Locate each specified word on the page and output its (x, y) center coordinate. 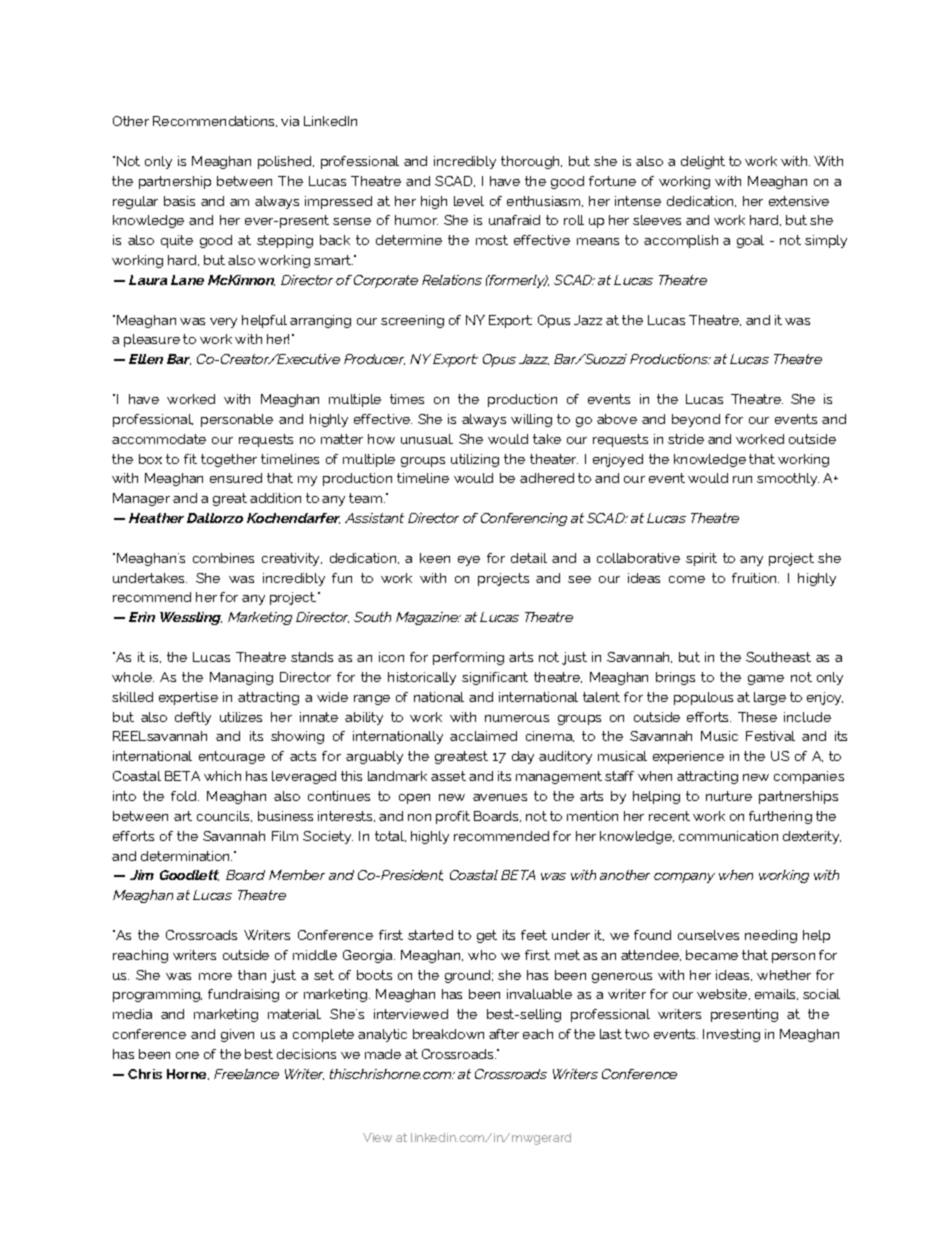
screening (412, 321)
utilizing (475, 460)
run (742, 479)
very (223, 323)
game (766, 680)
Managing (241, 678)
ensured (236, 478)
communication (728, 836)
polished (286, 162)
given (237, 1035)
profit (453, 817)
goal (750, 241)
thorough (531, 162)
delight (703, 162)
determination (186, 856)
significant (495, 678)
